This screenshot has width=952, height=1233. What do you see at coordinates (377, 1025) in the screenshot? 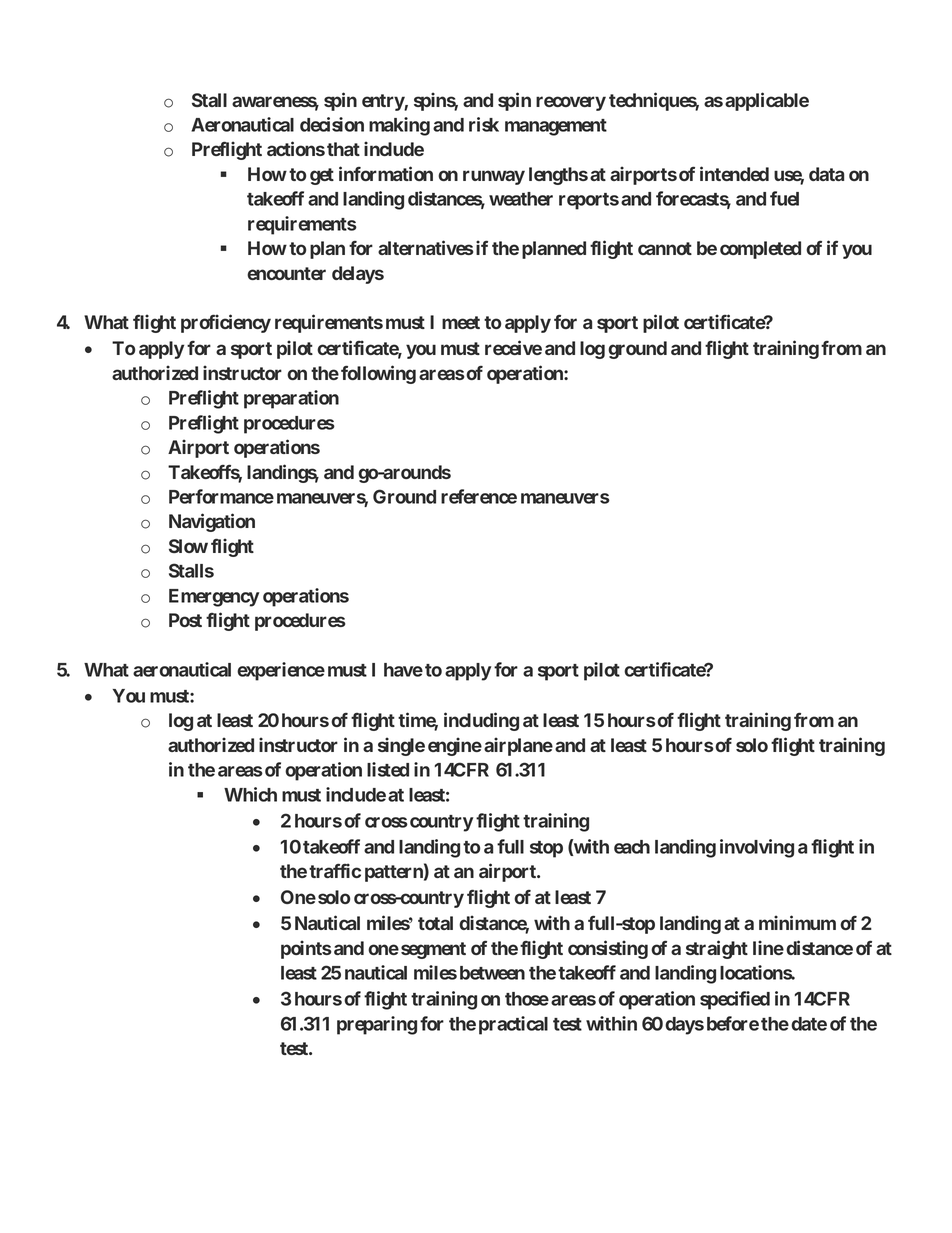
I see `preparing` at bounding box center [377, 1025].
